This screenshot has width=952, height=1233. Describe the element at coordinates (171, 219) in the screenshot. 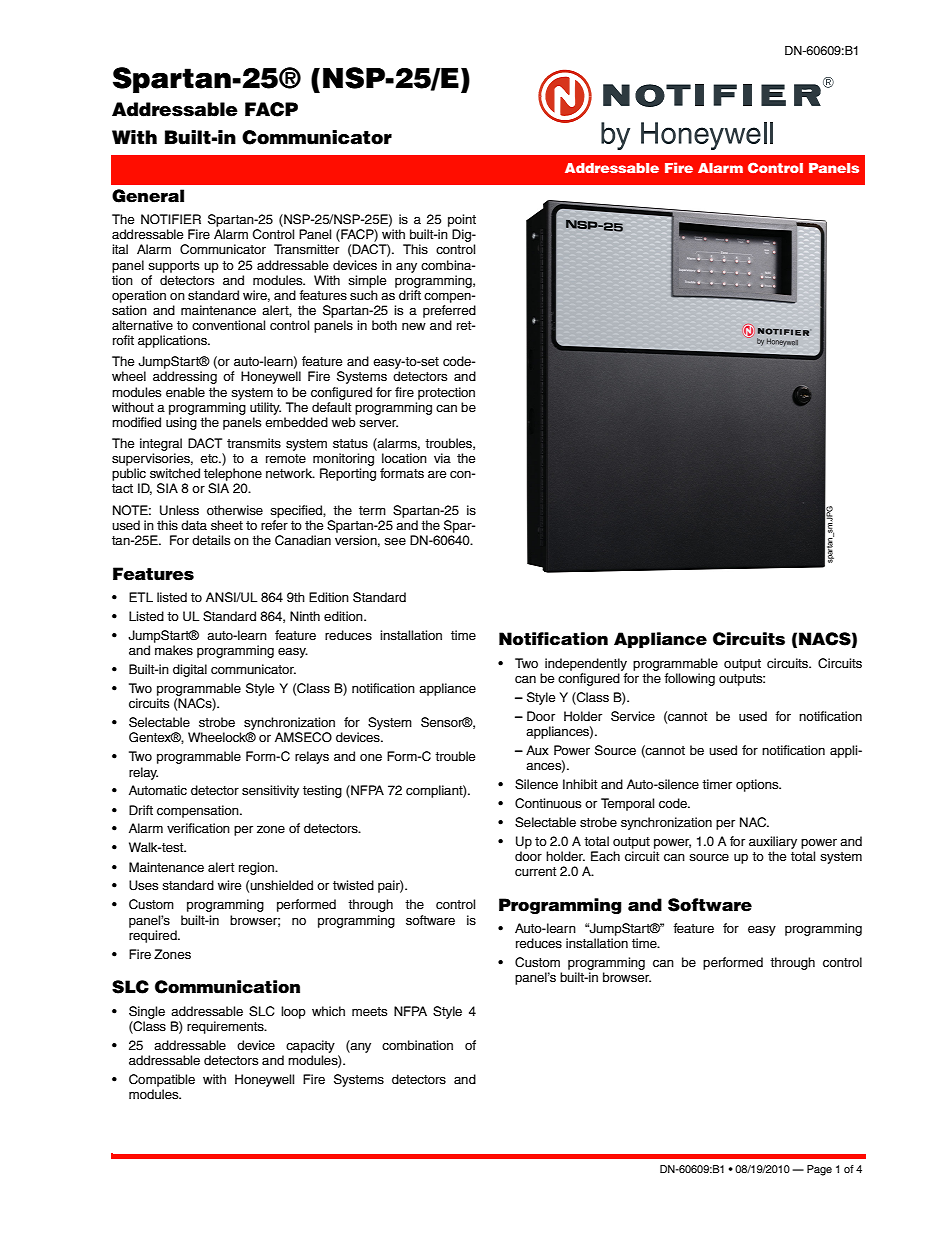

I see `NOTIFIER` at that location.
